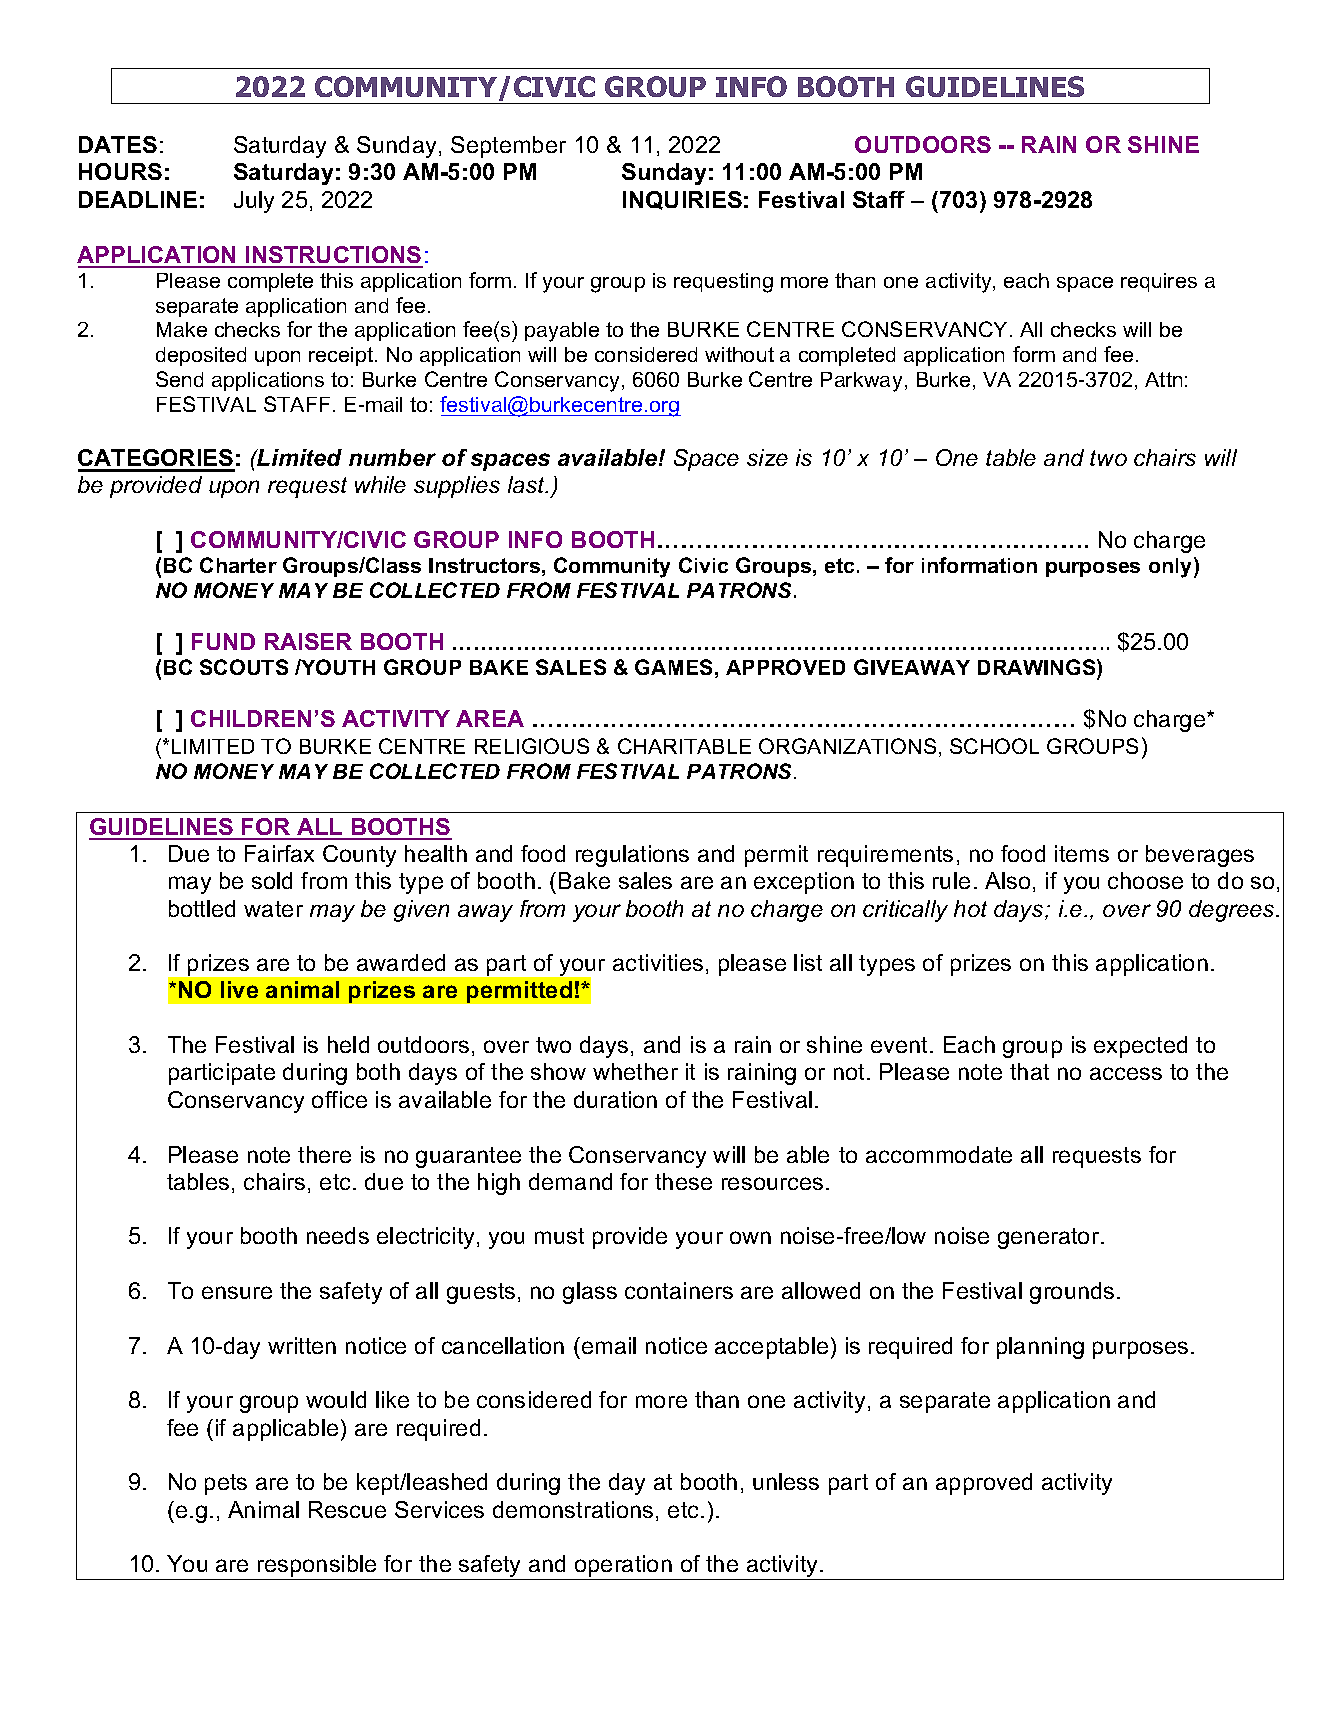 The width and height of the document is (1321, 1710). Describe the element at coordinates (279, 853) in the document. I see `Fairfax` at that location.
